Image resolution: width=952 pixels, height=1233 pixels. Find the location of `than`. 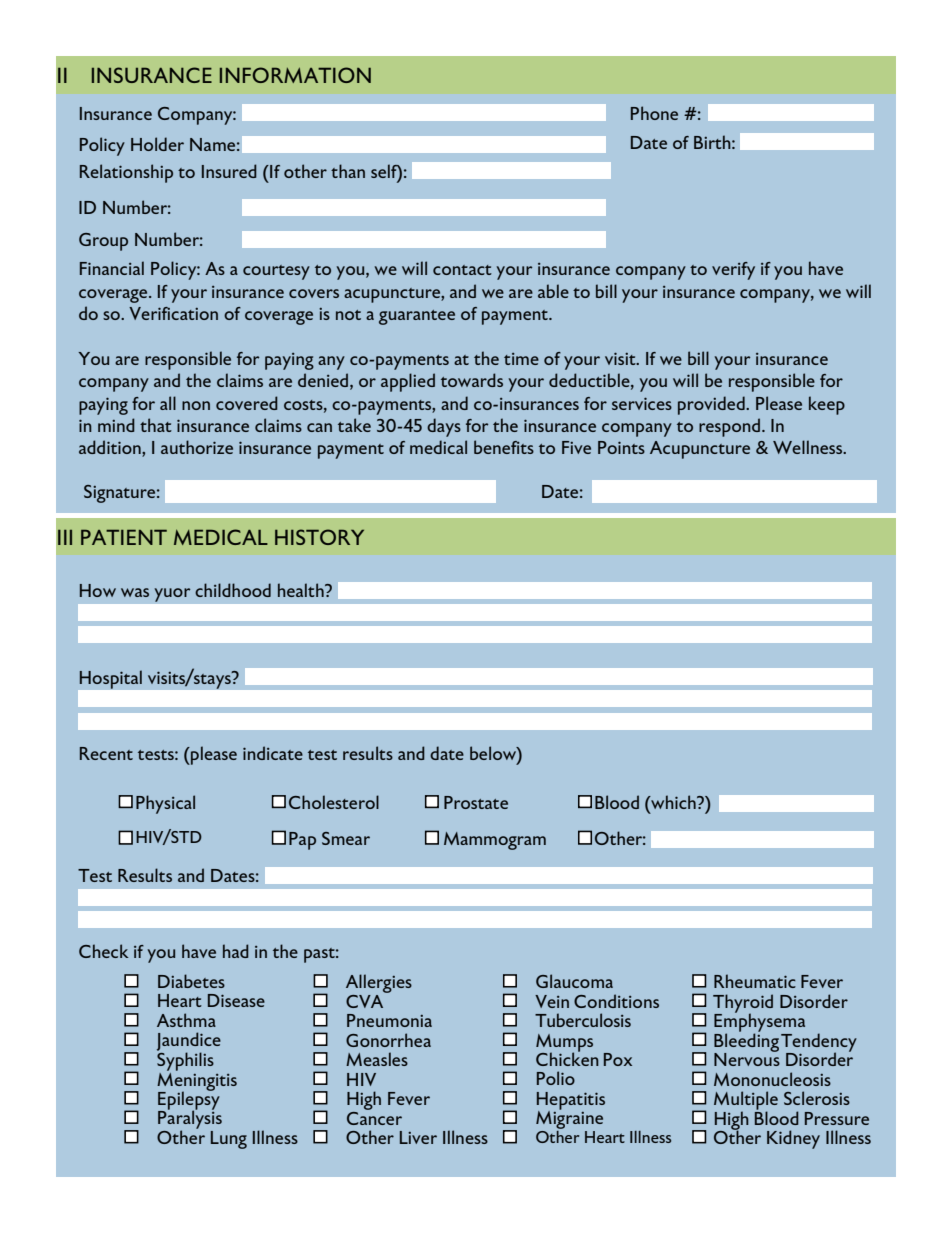

than is located at coordinates (348, 171).
